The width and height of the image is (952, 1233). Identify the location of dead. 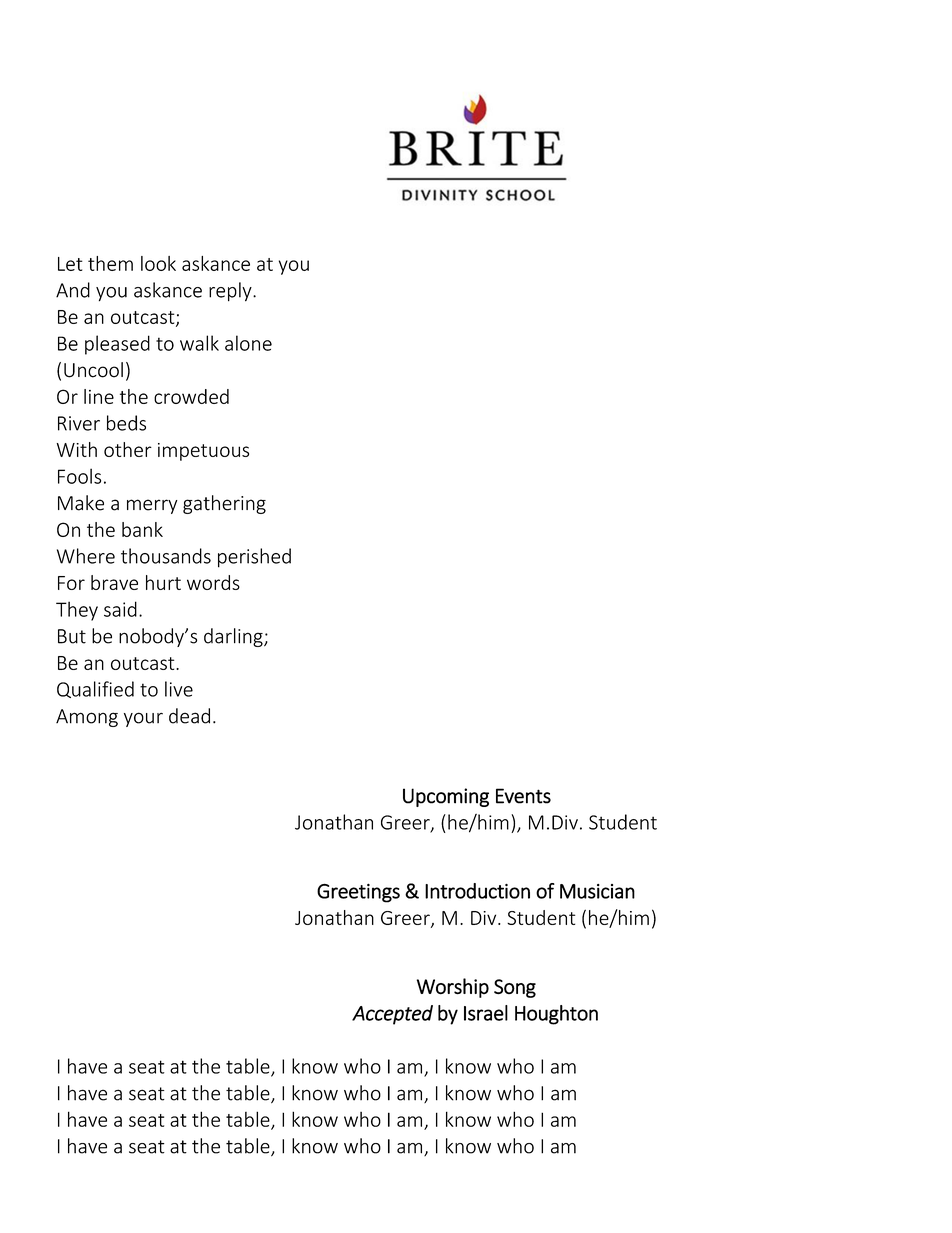
(189, 716).
